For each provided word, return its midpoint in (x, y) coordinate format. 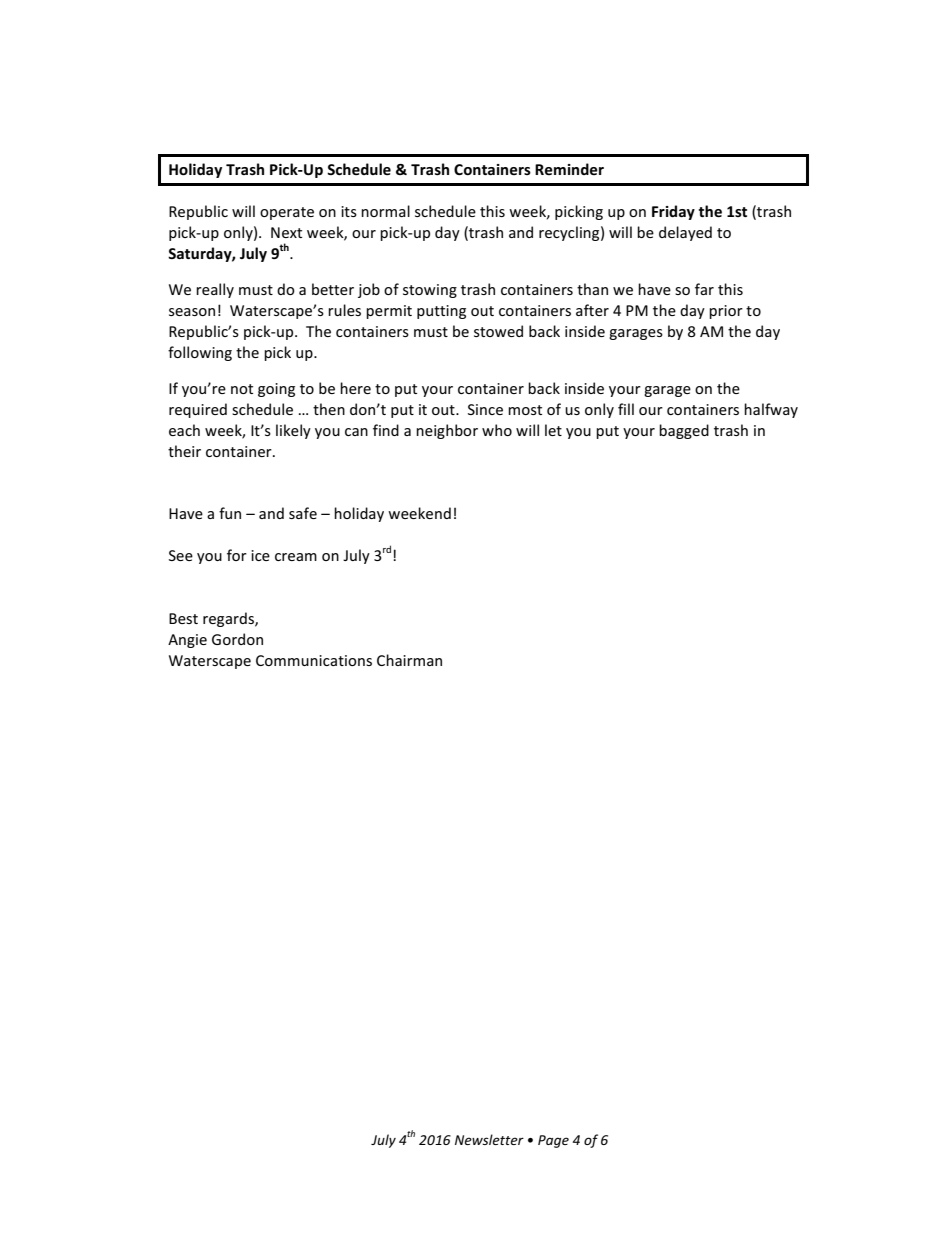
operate (287, 213)
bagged (684, 431)
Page (553, 1141)
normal (385, 211)
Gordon (237, 639)
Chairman (409, 660)
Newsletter (489, 1139)
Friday (673, 212)
